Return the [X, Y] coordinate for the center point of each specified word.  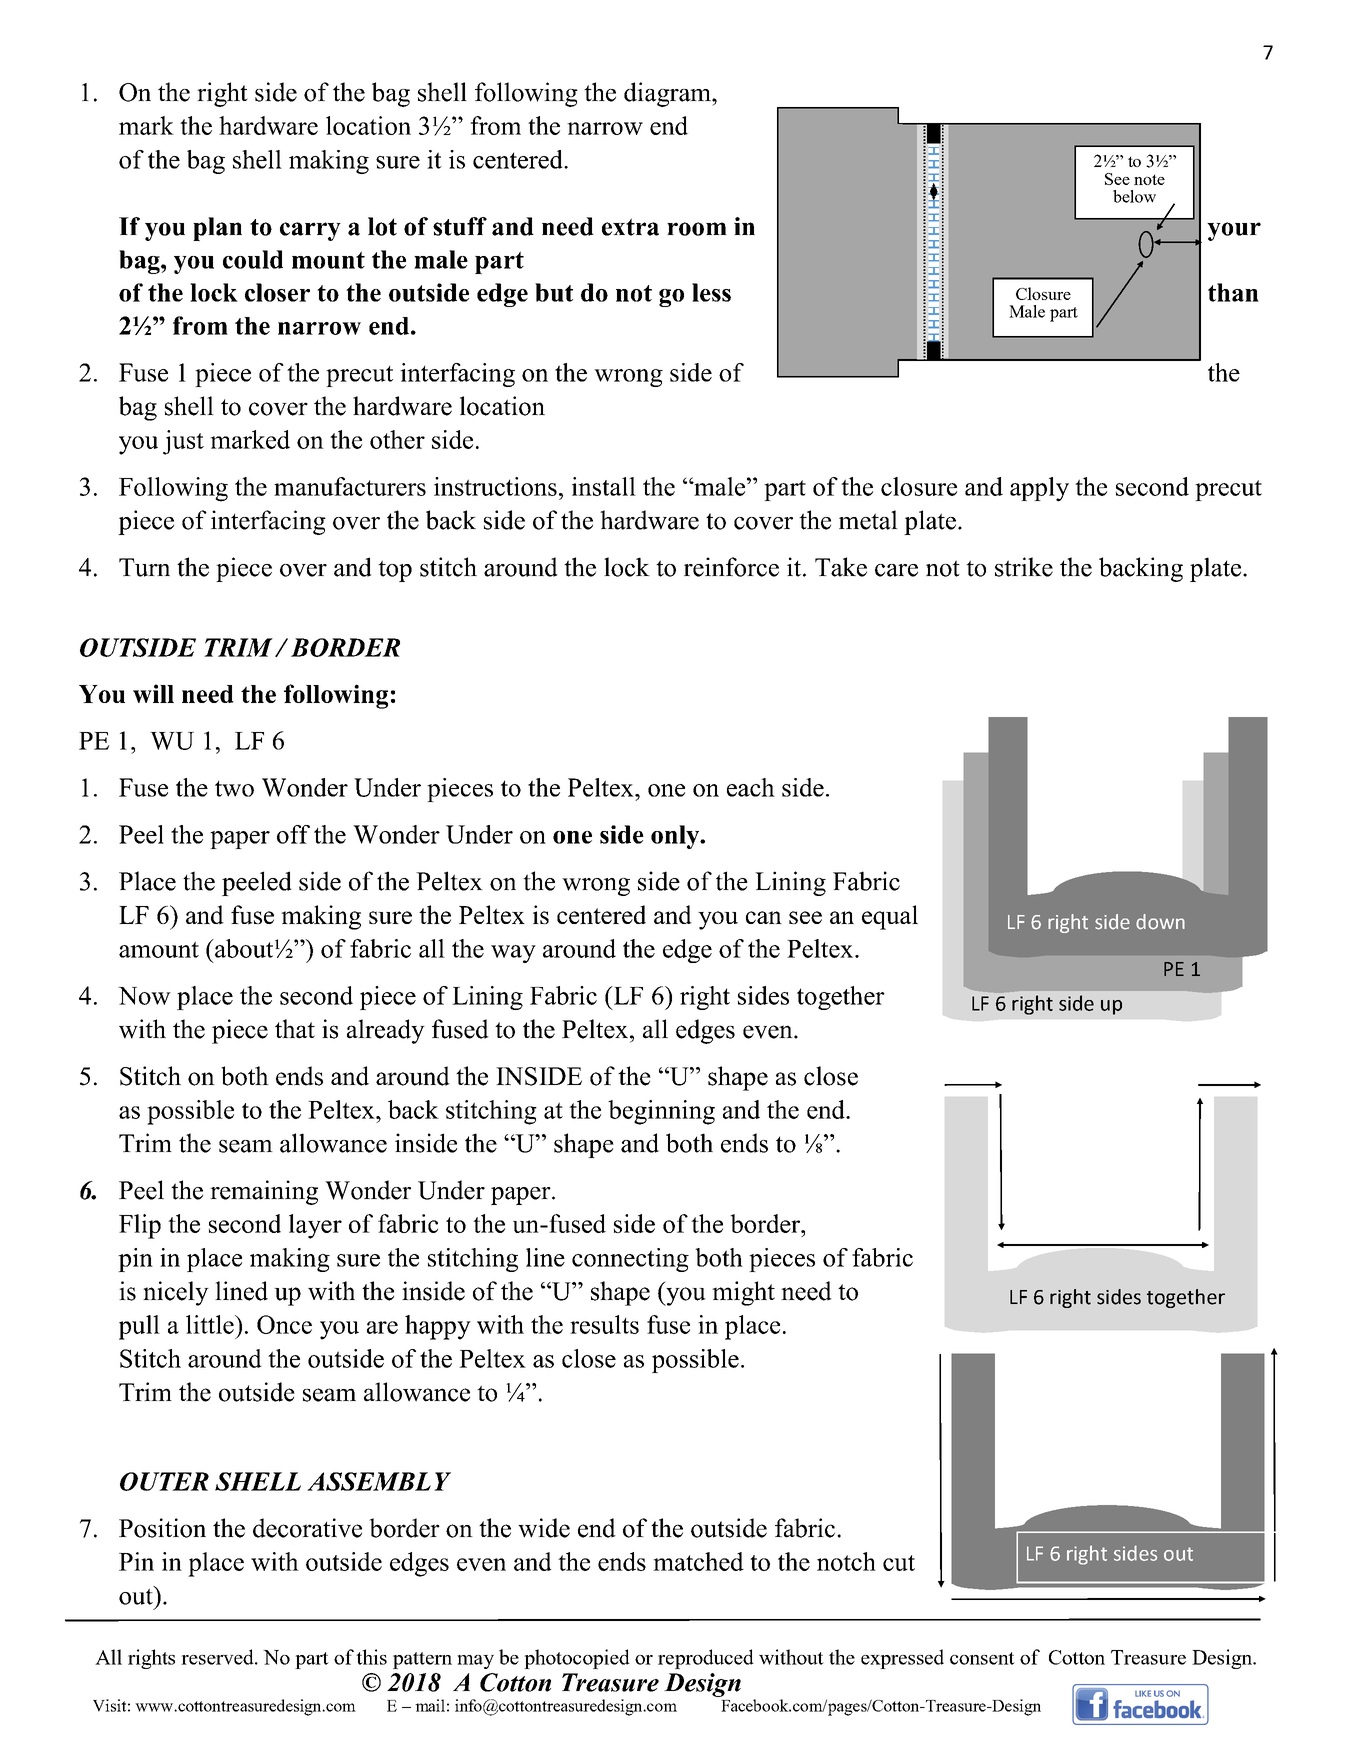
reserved [219, 1657]
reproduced [706, 1659]
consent [982, 1658]
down [1160, 922]
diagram [668, 94]
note [1149, 179]
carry [310, 231]
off [293, 834]
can [764, 917]
